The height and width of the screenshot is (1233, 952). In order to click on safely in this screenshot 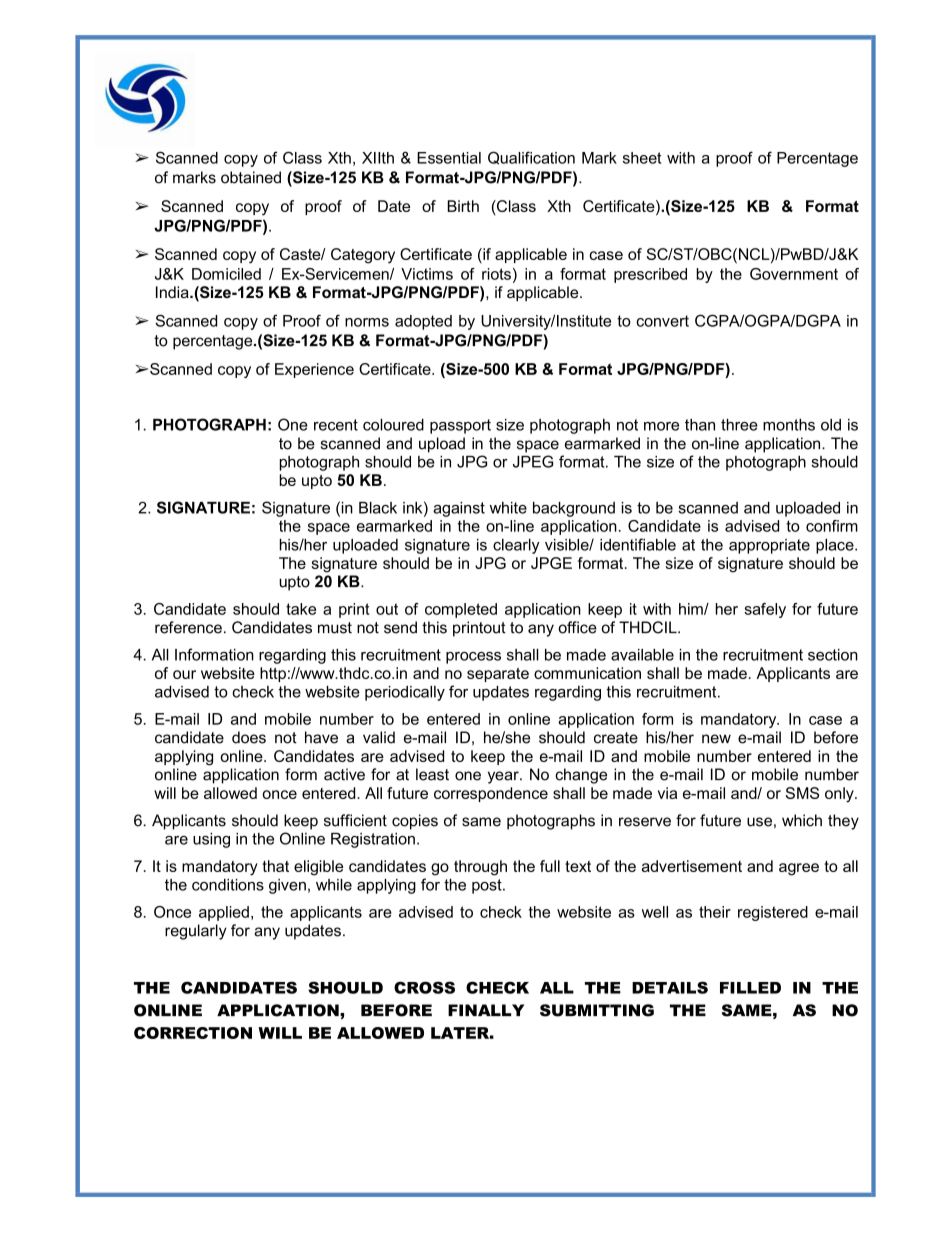, I will do `click(765, 610)`.
